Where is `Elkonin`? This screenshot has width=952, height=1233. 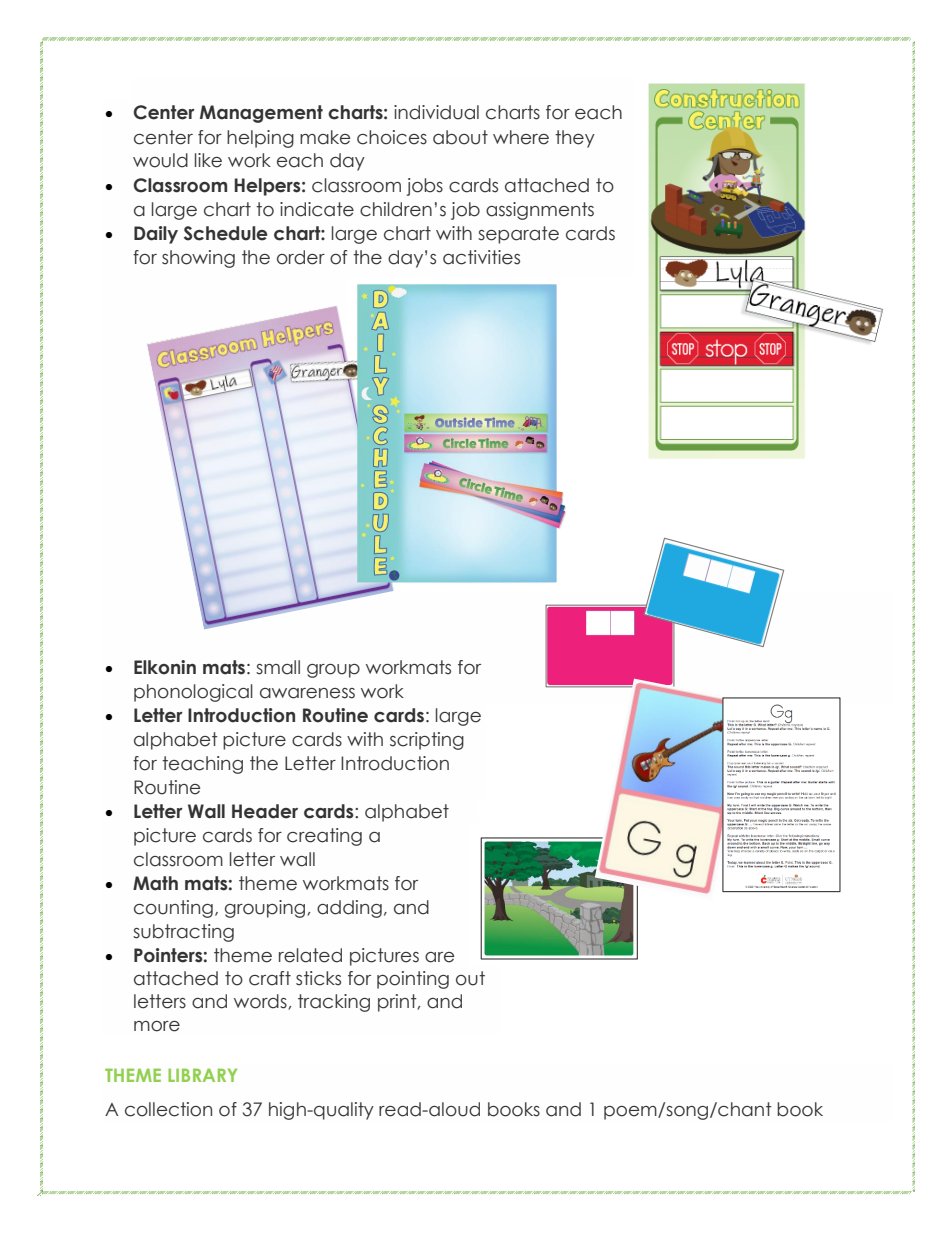 Elkonin is located at coordinates (165, 667).
